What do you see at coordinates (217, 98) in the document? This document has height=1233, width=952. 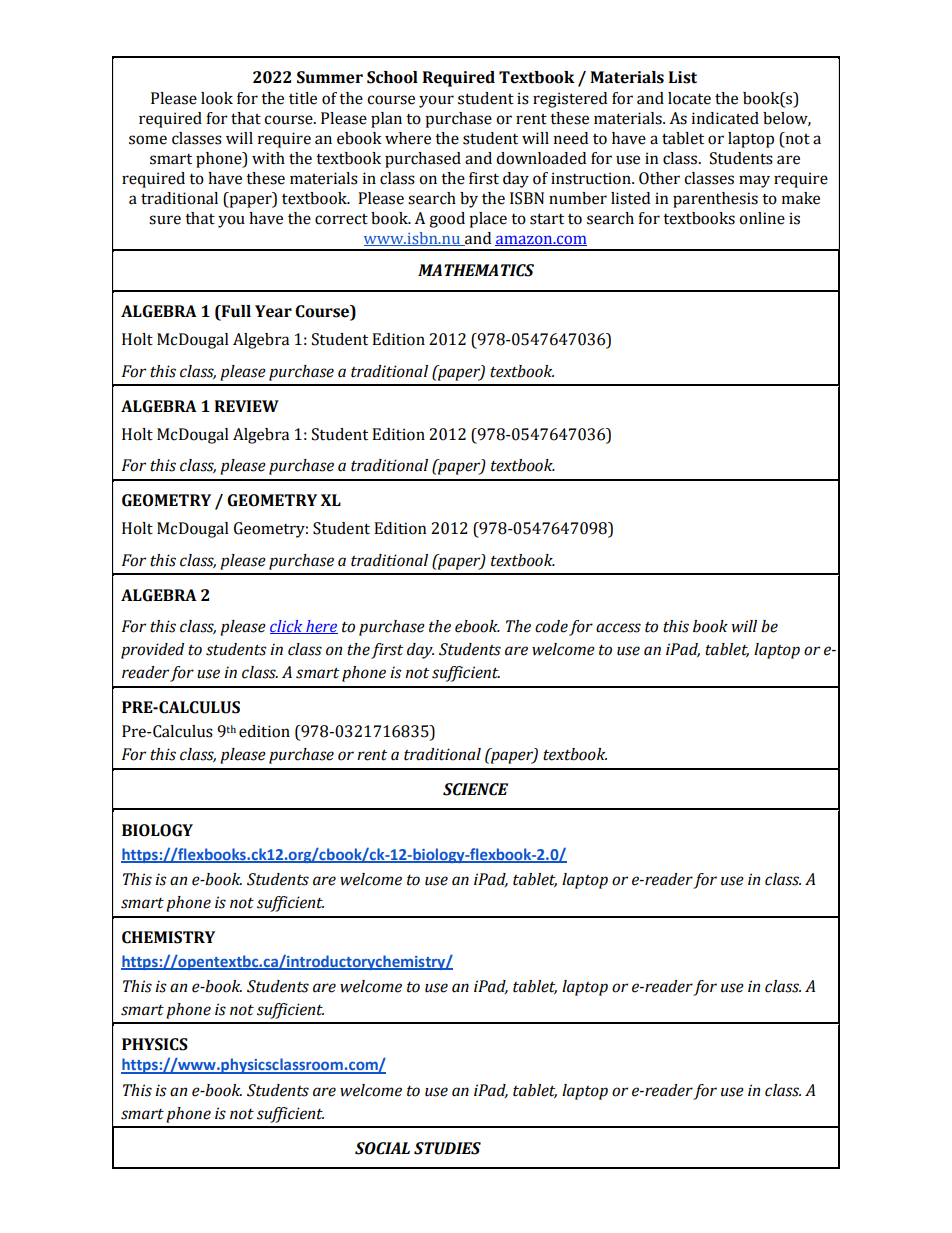 I see `look` at bounding box center [217, 98].
